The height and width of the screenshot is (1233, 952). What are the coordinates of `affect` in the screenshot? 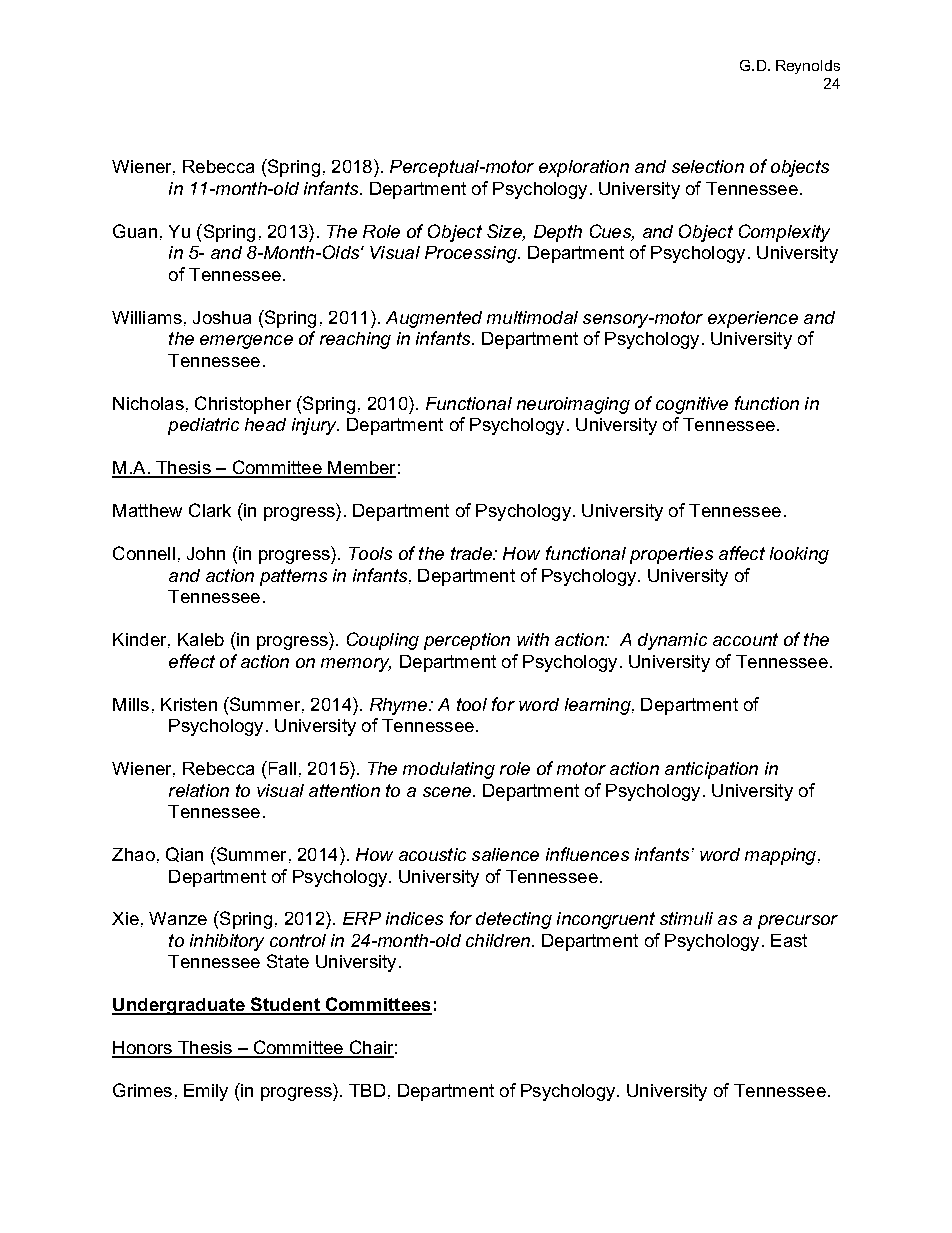 It's located at (742, 553).
